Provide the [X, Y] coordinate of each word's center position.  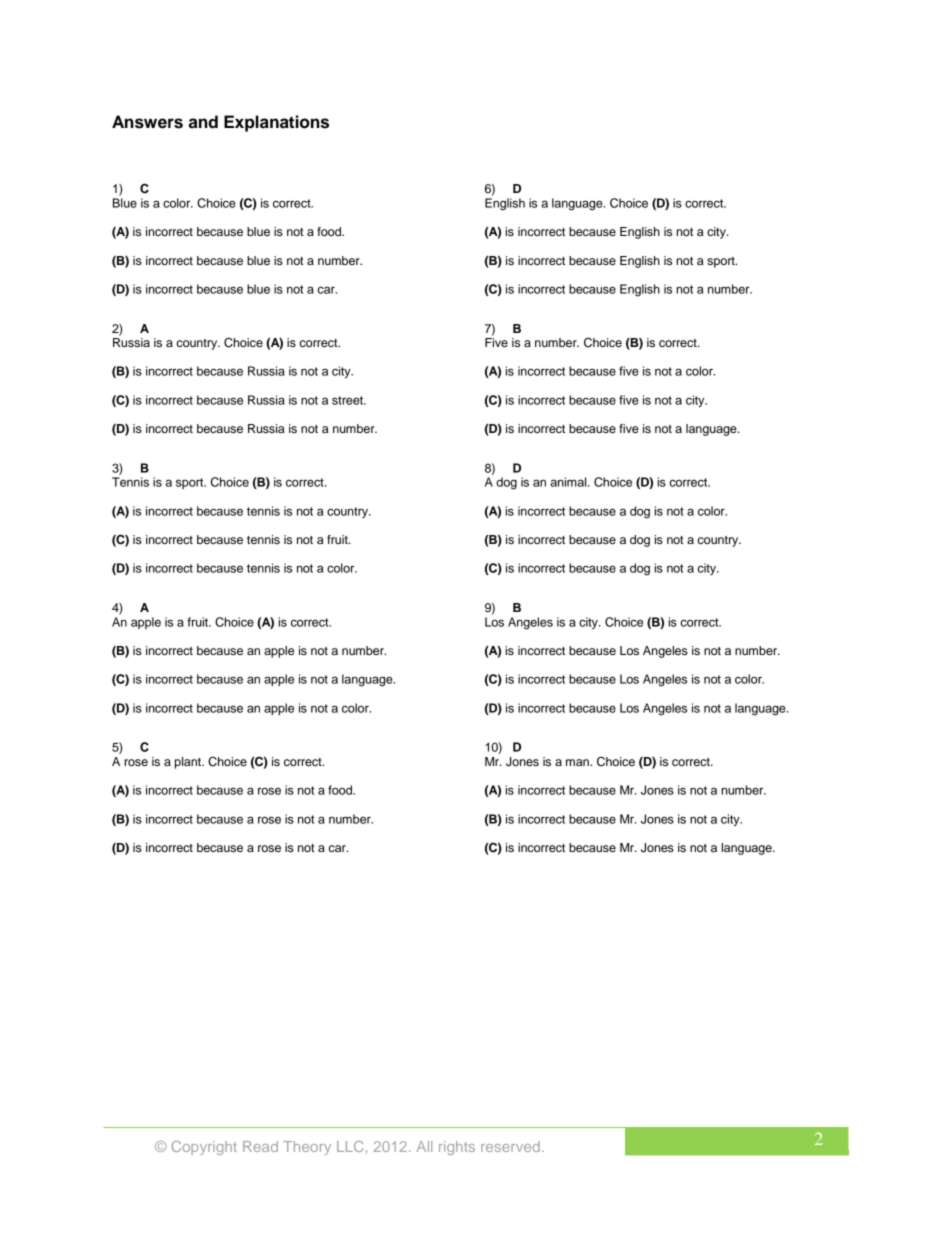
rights [457, 1148]
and [203, 122]
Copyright [204, 1148]
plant [189, 763]
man [578, 762]
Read [260, 1146]
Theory [307, 1148]
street [348, 400]
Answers [147, 122]
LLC [350, 1146]
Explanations [276, 123]
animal [569, 482]
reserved [510, 1146]
